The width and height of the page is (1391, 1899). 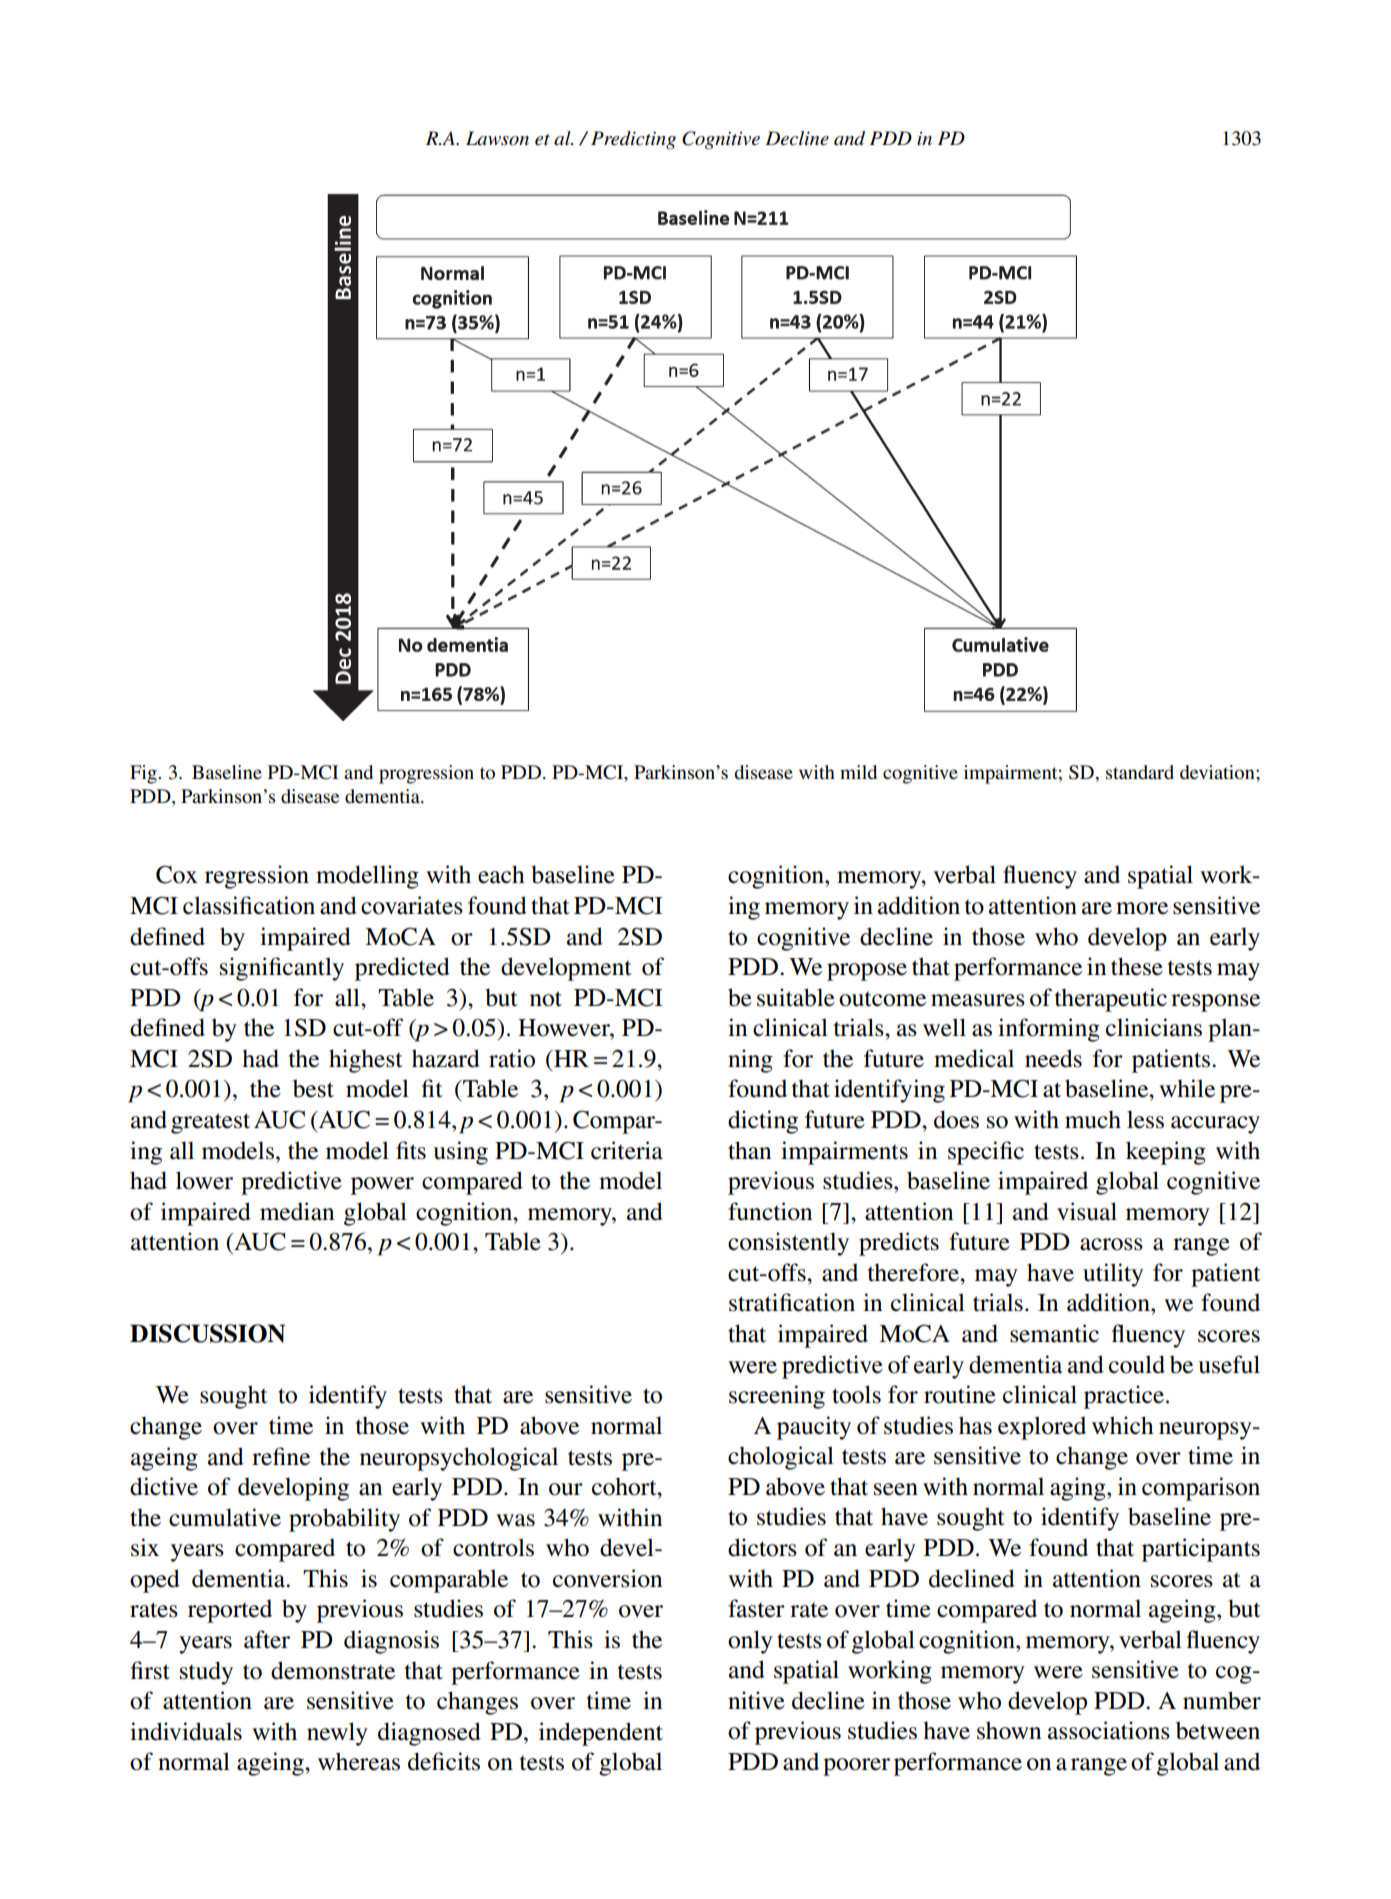 What do you see at coordinates (546, 999) in the page?
I see `not` at bounding box center [546, 999].
